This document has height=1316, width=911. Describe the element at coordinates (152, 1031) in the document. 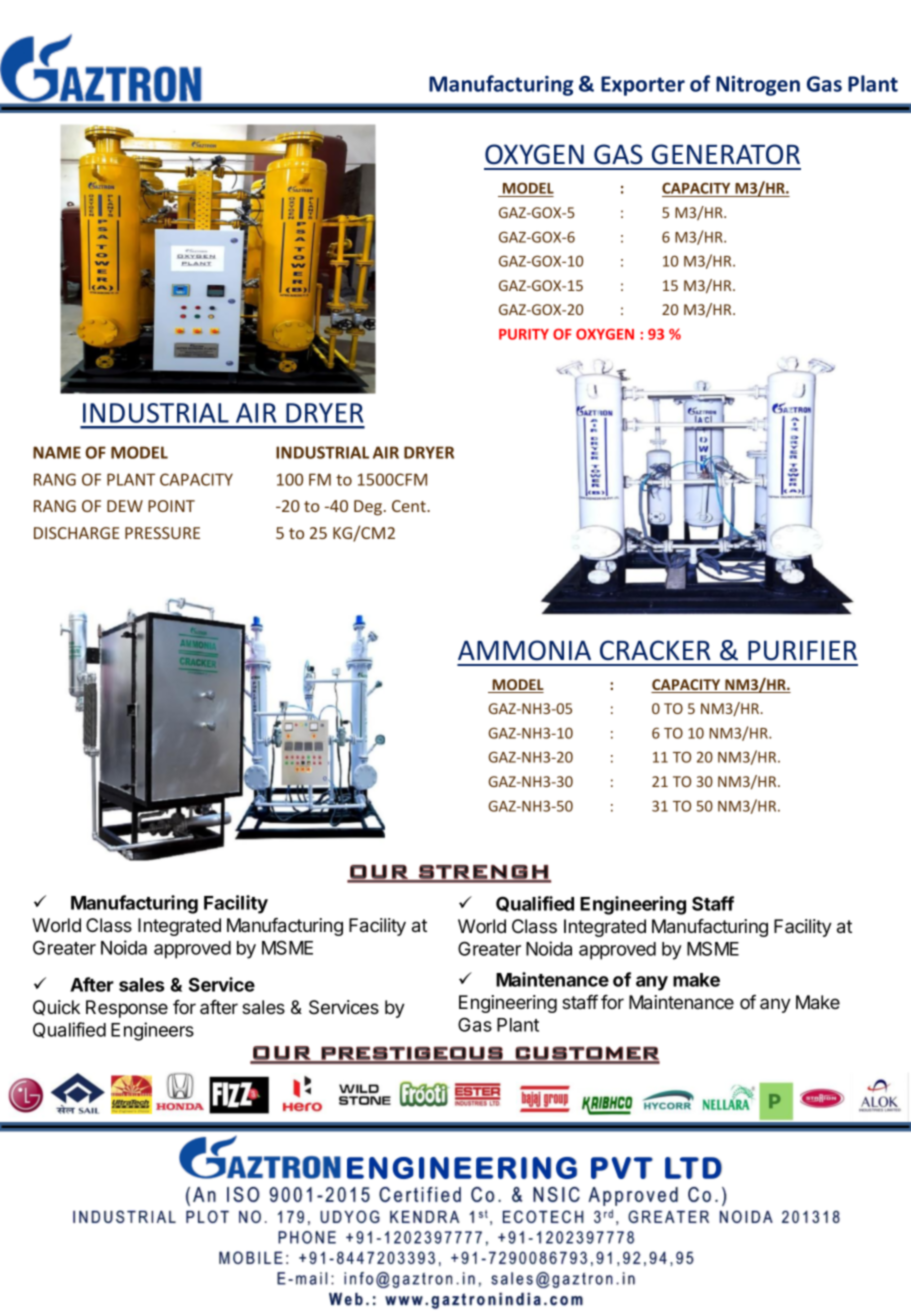

I see `Engineers` at that location.
